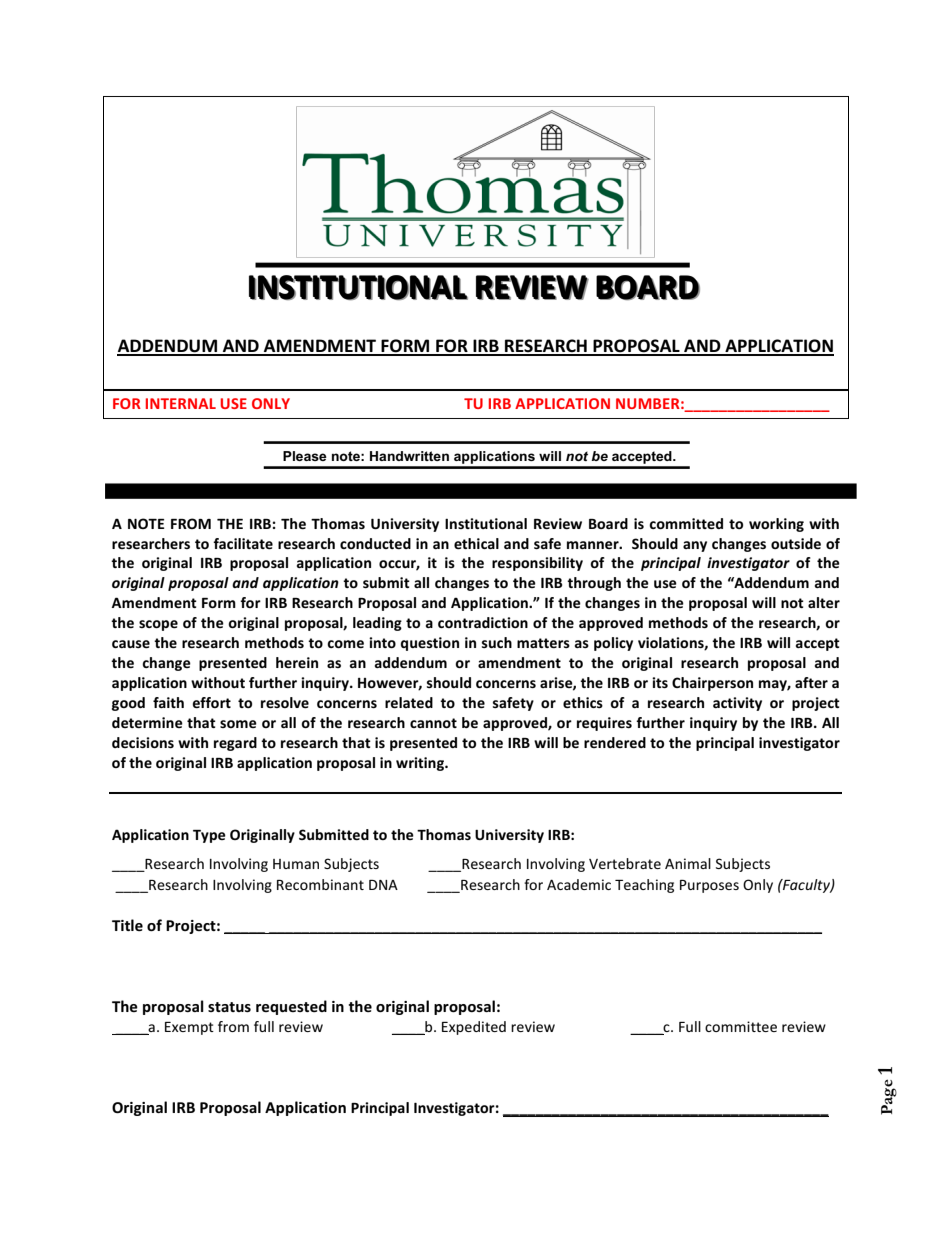  What do you see at coordinates (433, 723) in the screenshot?
I see `cannot` at bounding box center [433, 723].
